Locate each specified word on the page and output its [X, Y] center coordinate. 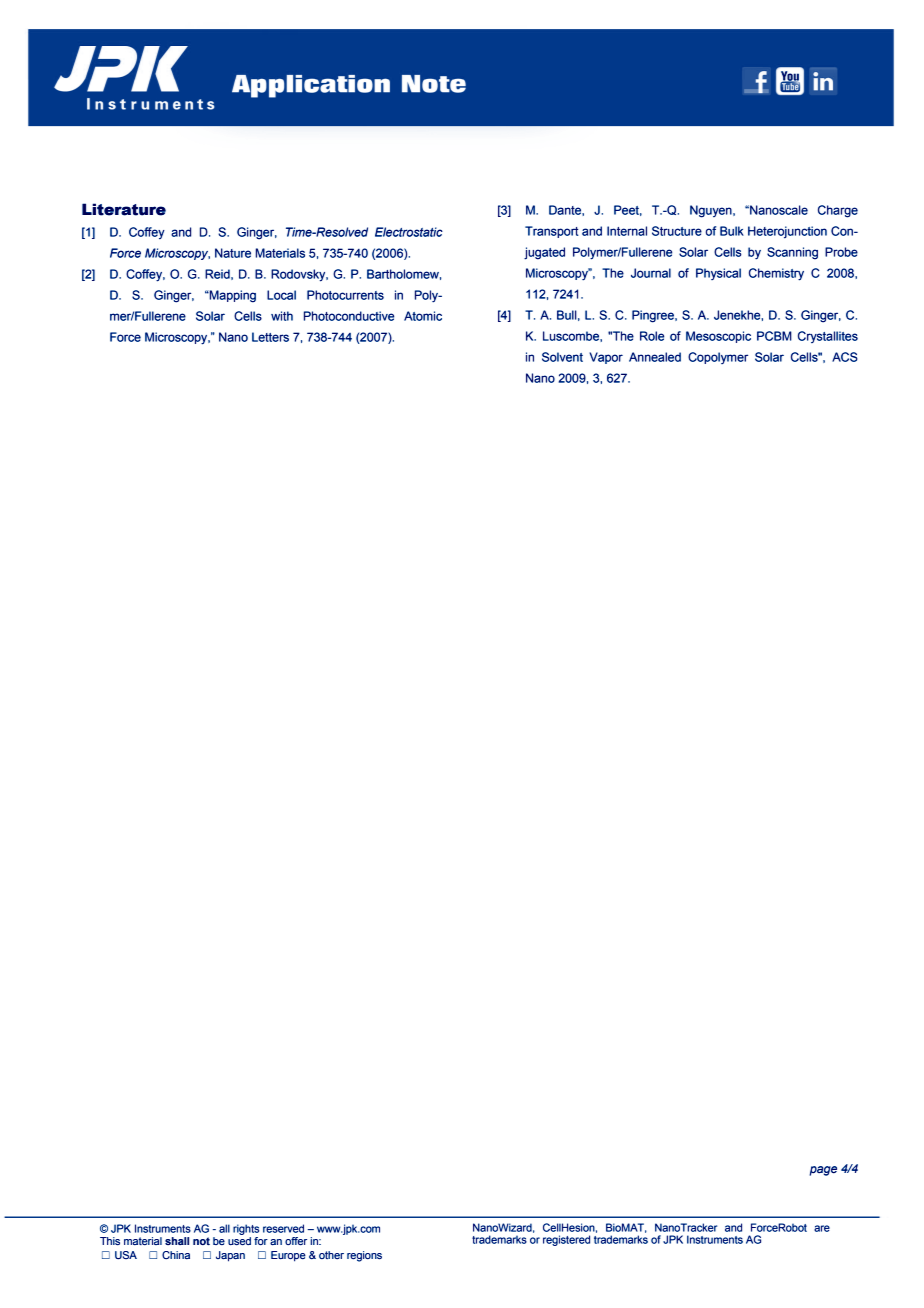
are [822, 1228]
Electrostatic [409, 232]
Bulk [732, 231]
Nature [233, 253]
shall [177, 1241]
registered [566, 1240]
